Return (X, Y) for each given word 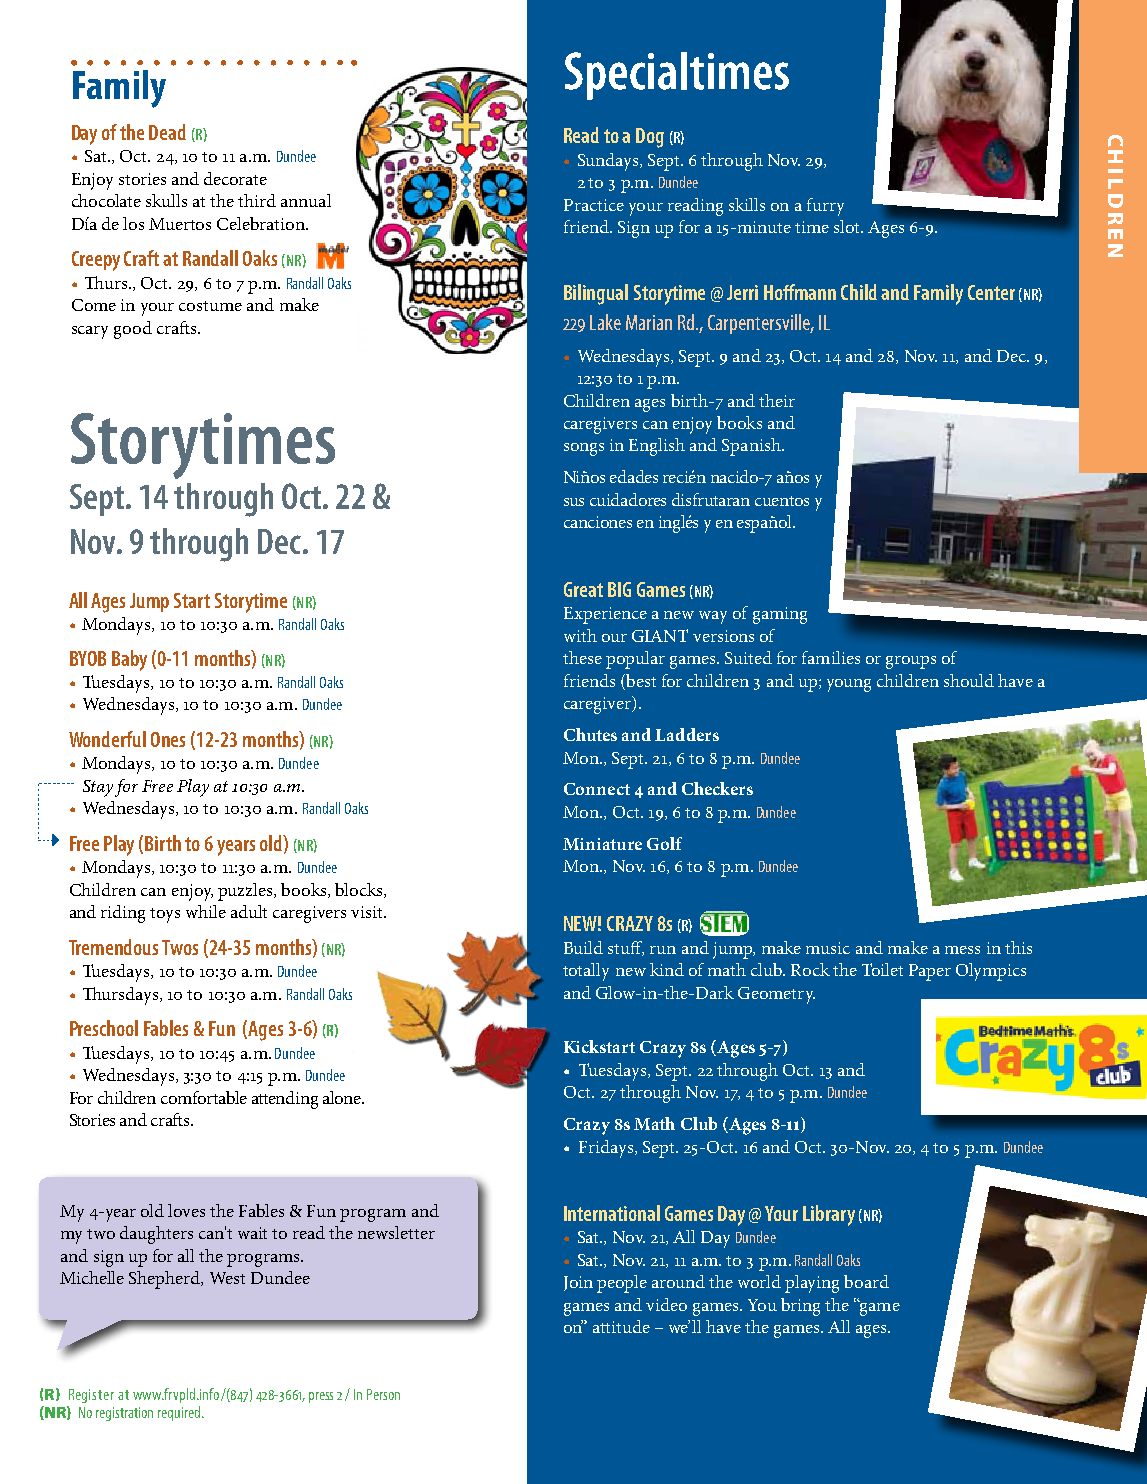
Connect (597, 789)
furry (825, 207)
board (866, 1281)
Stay (98, 788)
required (180, 1413)
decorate (235, 178)
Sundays (609, 162)
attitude (621, 1326)
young (849, 685)
